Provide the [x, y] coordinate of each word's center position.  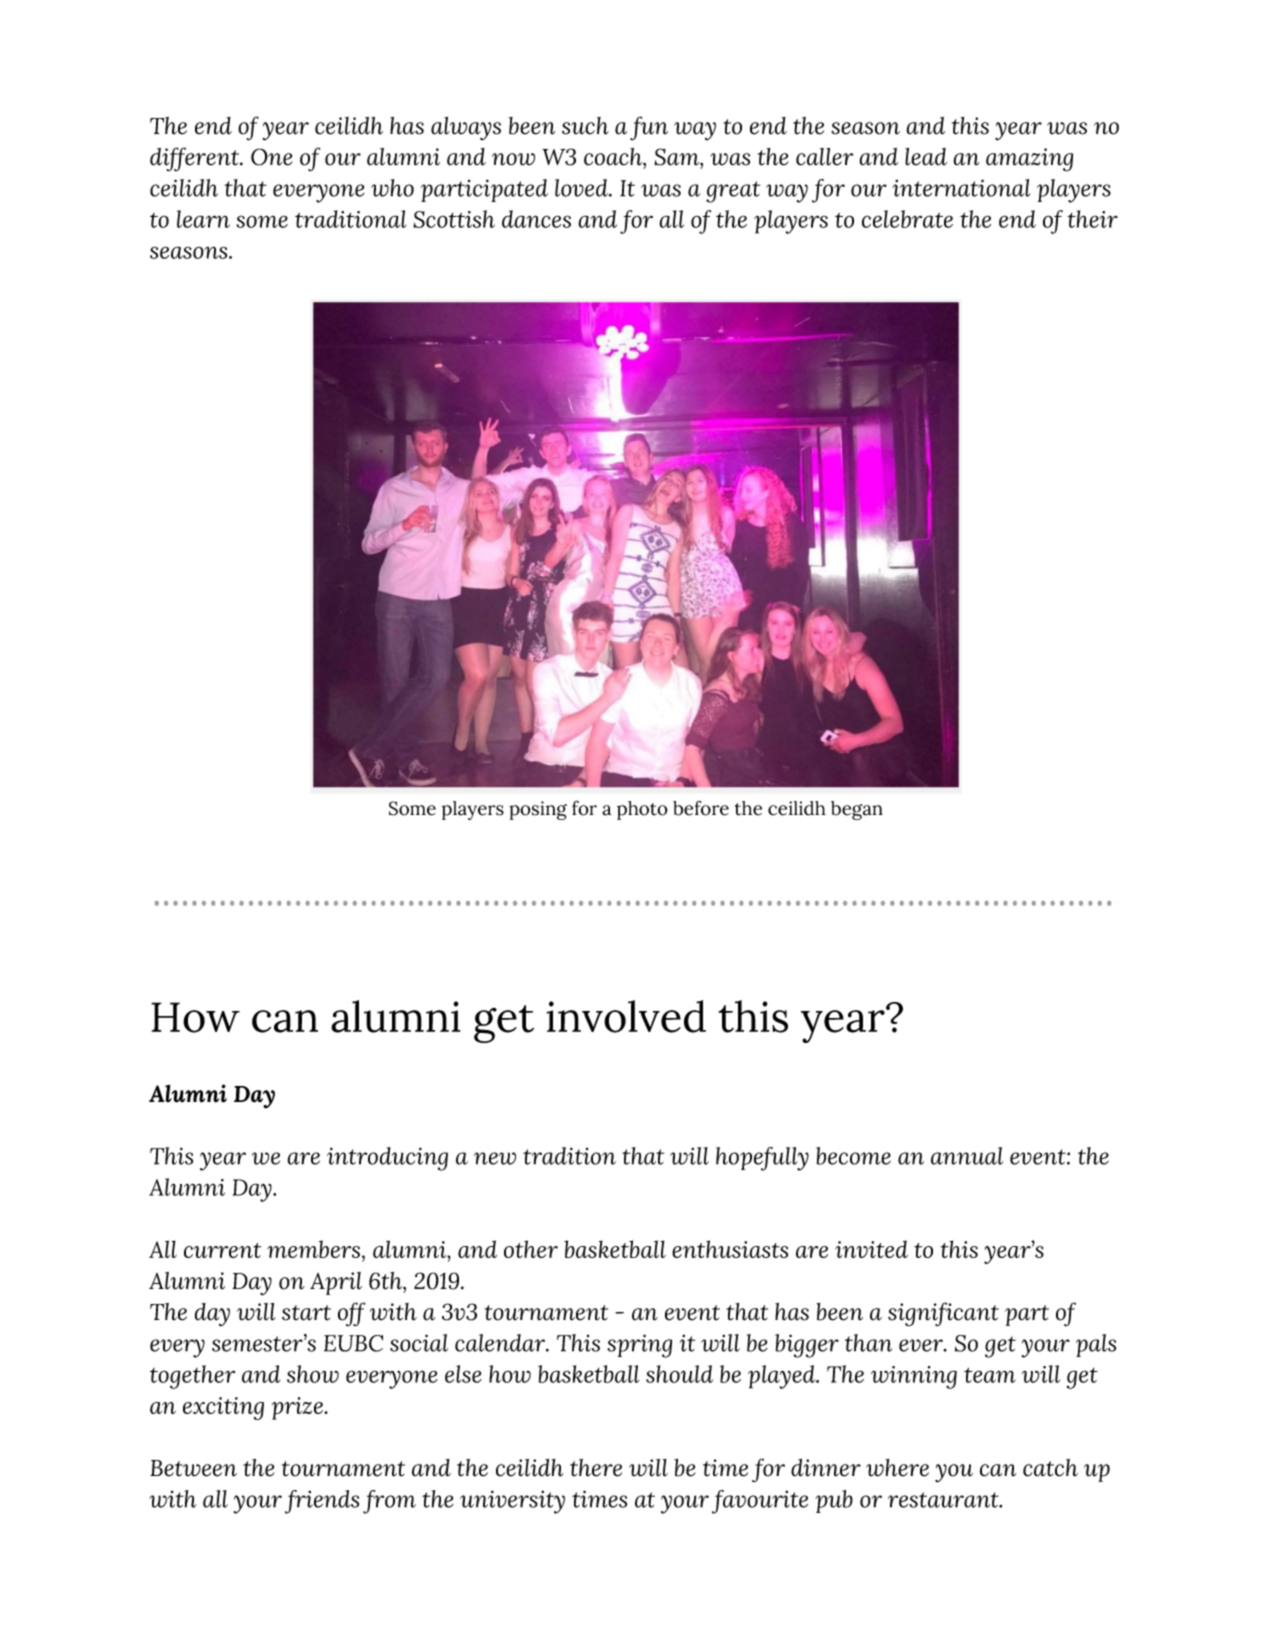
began [857, 810]
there [596, 1468]
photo [642, 810]
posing [538, 810]
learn [203, 219]
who [392, 188]
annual [967, 1156]
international [962, 188]
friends [322, 1502]
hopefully [762, 1159]
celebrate [907, 219]
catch [1050, 1468]
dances [536, 219]
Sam [677, 157]
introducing [387, 1159]
